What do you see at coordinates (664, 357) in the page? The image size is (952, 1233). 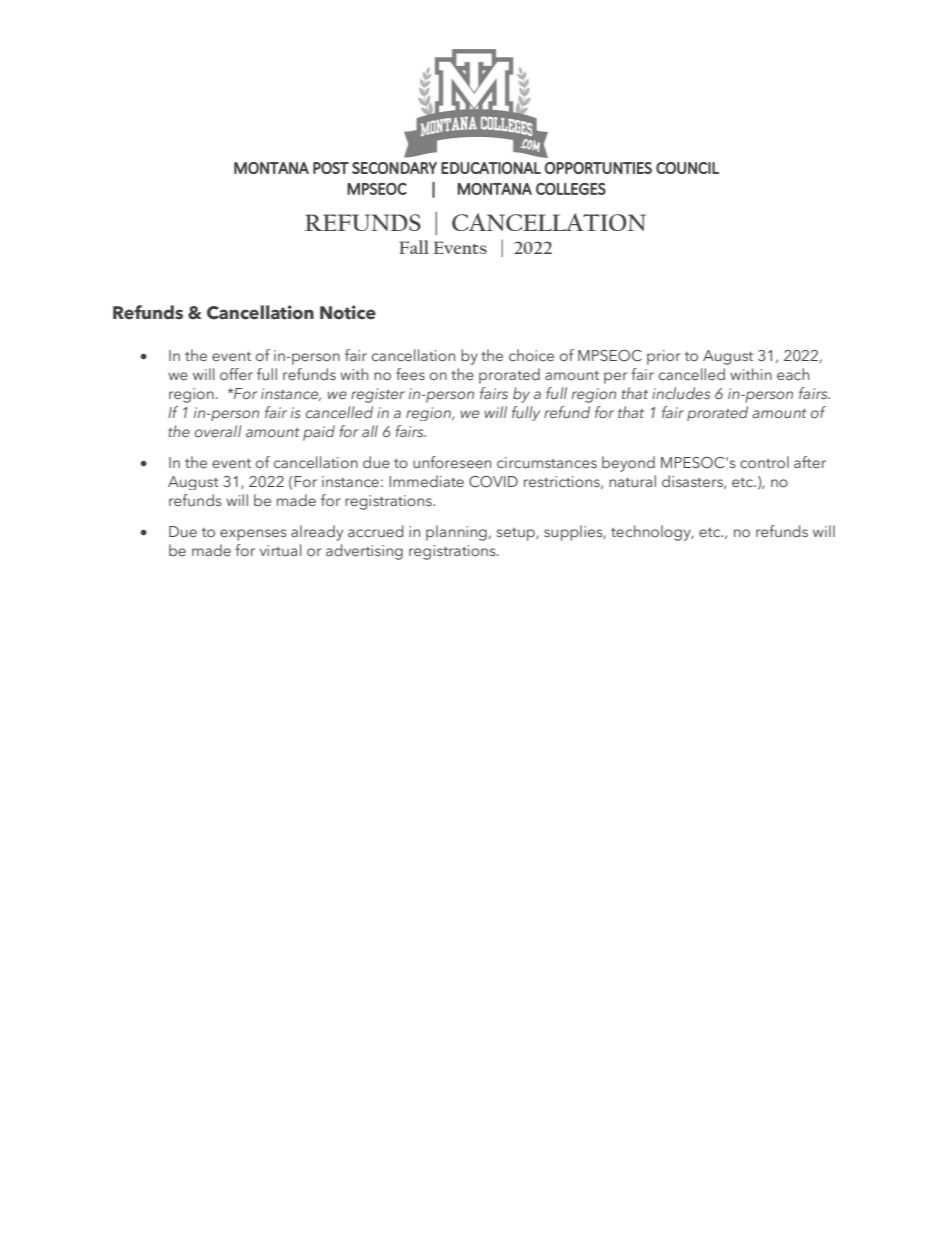 I see `prior` at bounding box center [664, 357].
